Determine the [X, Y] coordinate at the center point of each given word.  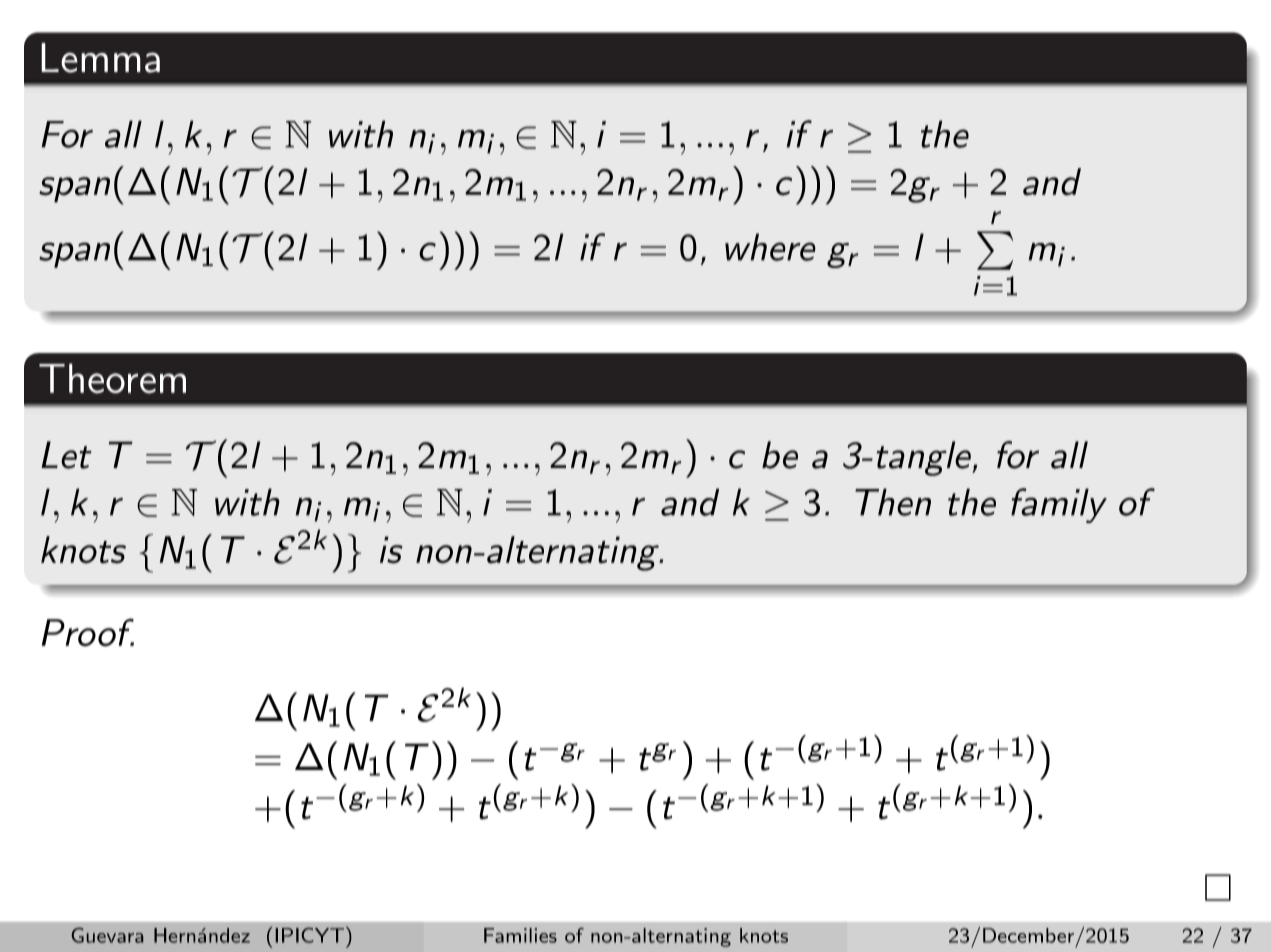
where [770, 247]
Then [893, 502]
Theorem [112, 378]
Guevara [107, 935]
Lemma [100, 58]
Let [66, 455]
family [1059, 505]
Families [520, 935]
